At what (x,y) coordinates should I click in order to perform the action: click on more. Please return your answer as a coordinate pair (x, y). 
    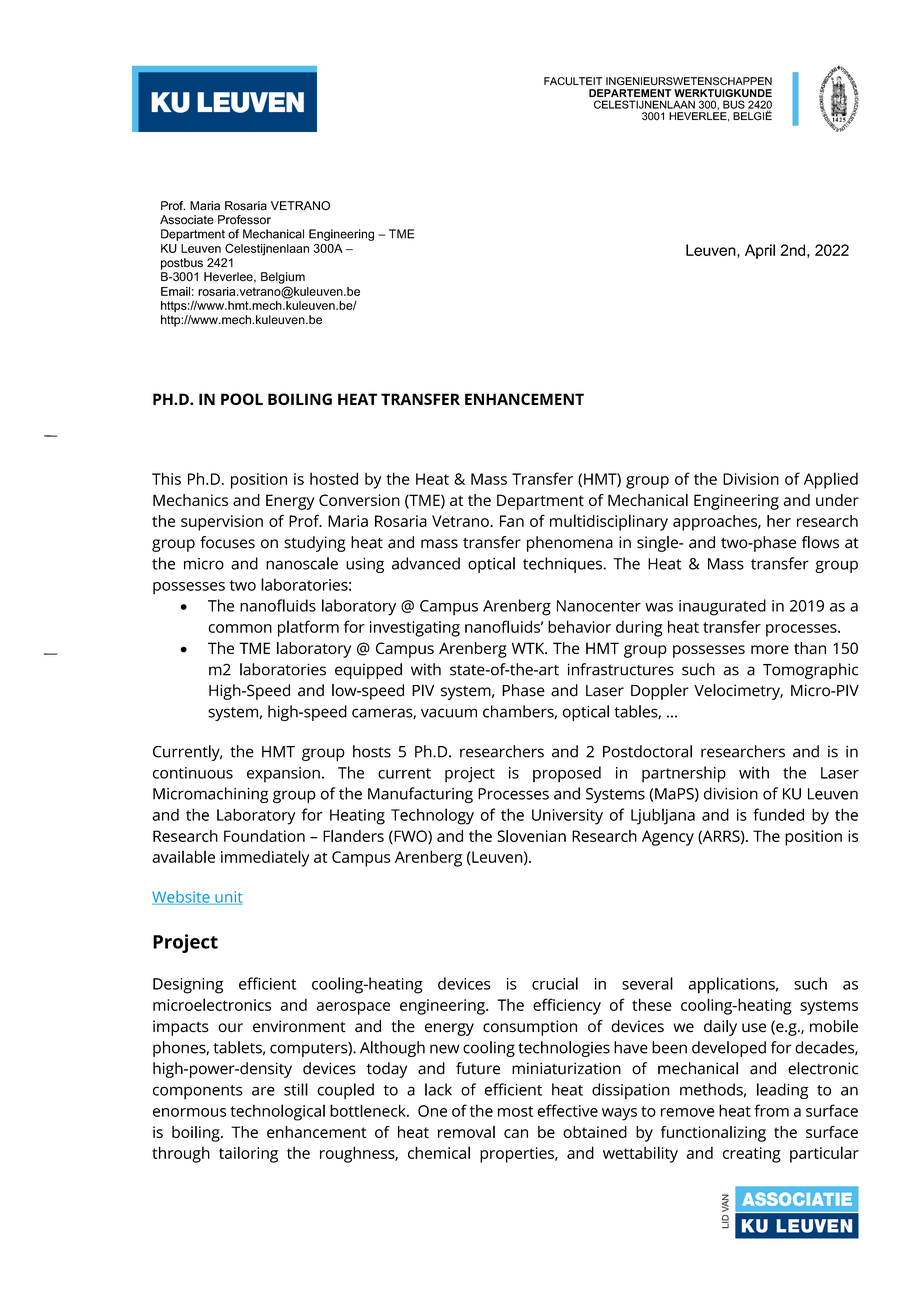
    Looking at the image, I should click on (770, 649).
